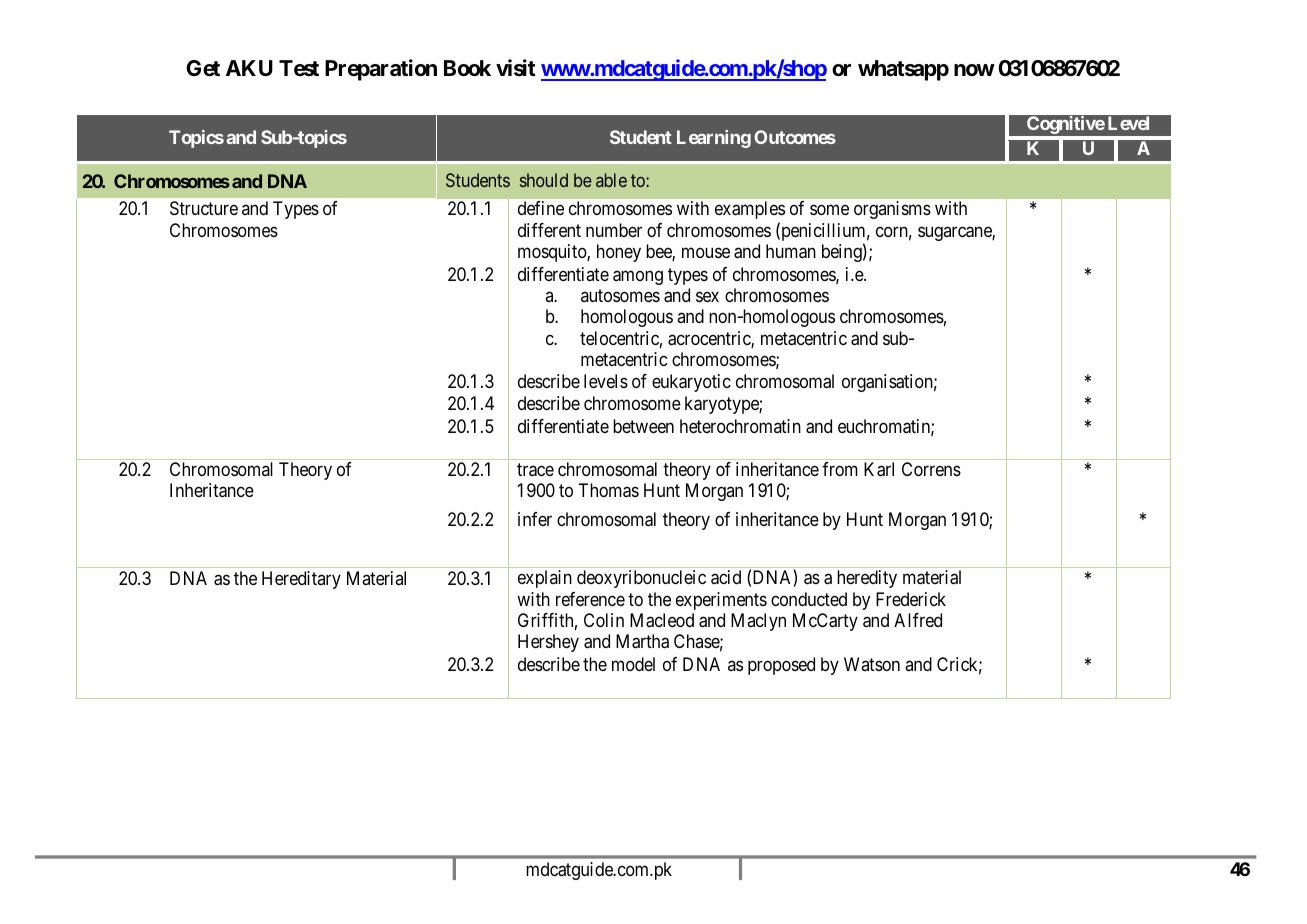  Describe the element at coordinates (516, 67) in the screenshot. I see `visit` at that location.
